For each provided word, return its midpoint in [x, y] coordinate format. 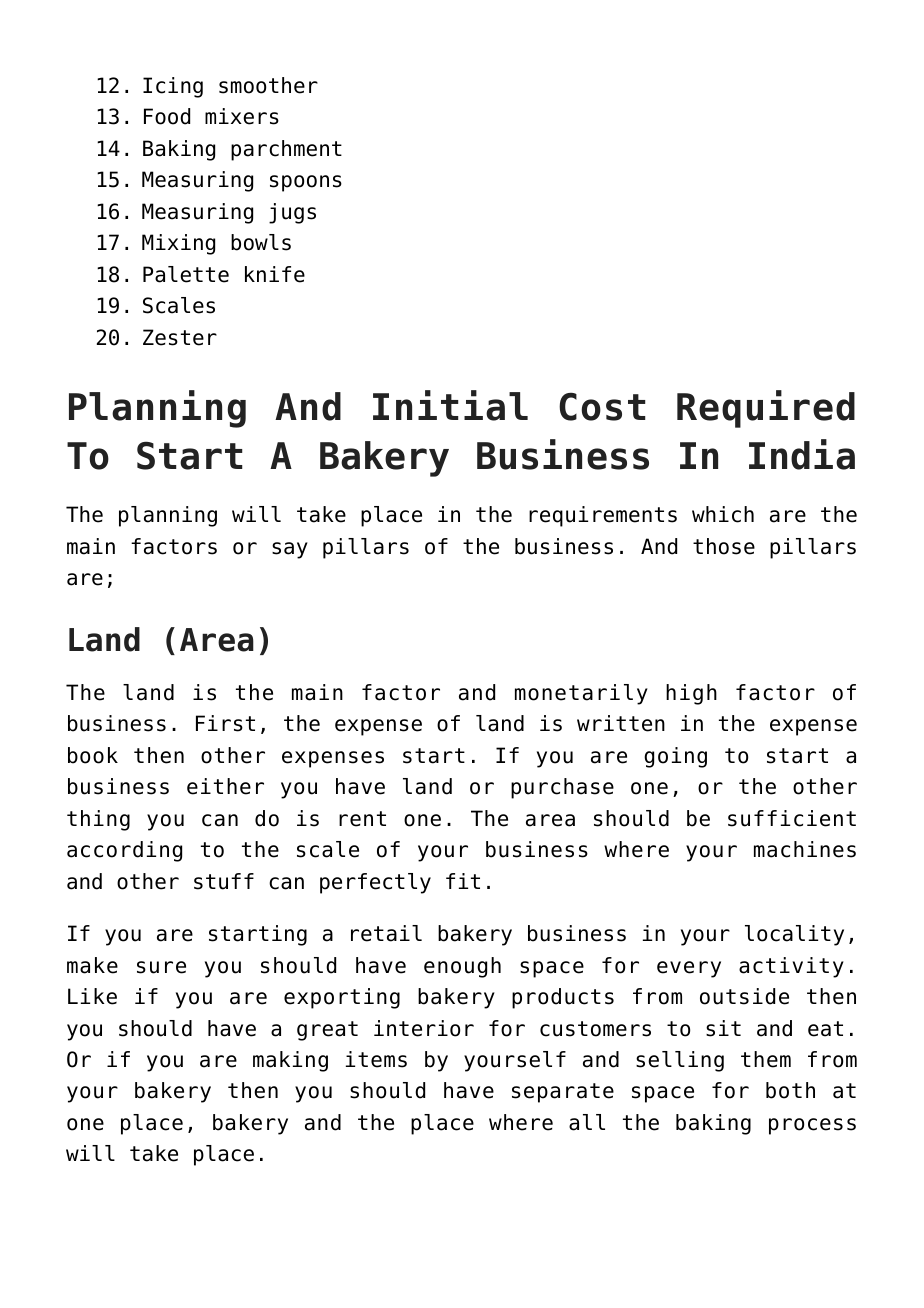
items [376, 1059]
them [766, 1059]
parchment [286, 150]
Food [167, 116]
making [290, 1061]
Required [766, 409]
